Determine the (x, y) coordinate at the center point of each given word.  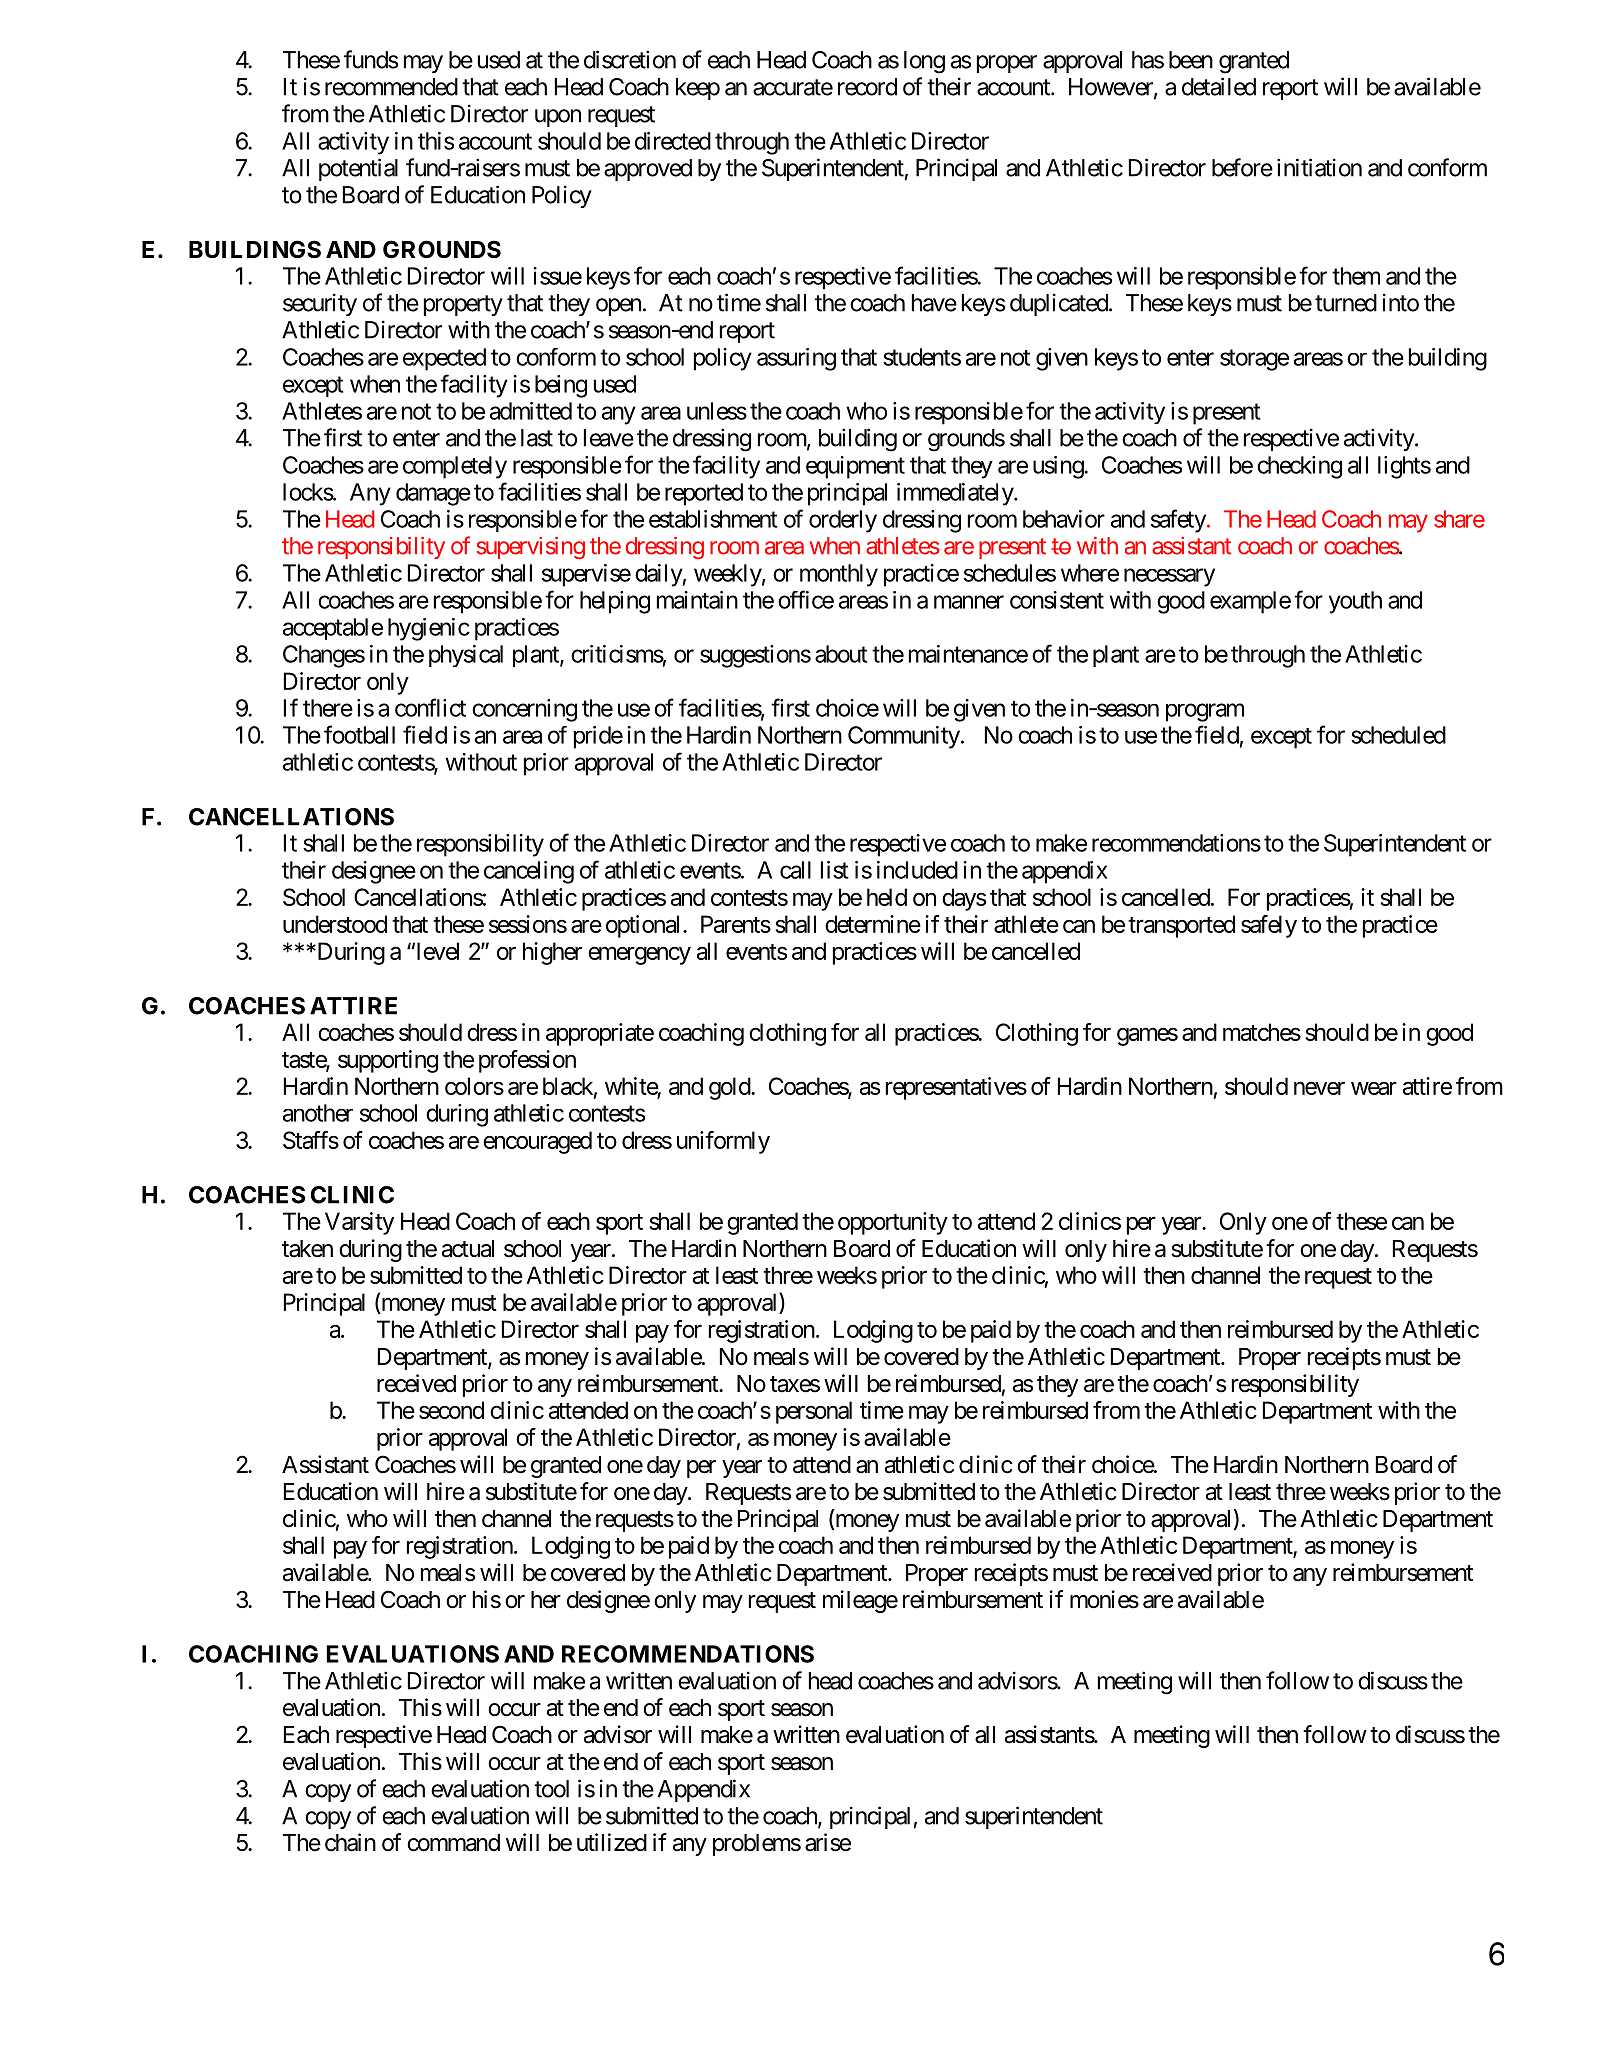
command (453, 1843)
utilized (612, 1842)
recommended (391, 87)
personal (814, 1412)
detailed (1219, 86)
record (867, 87)
